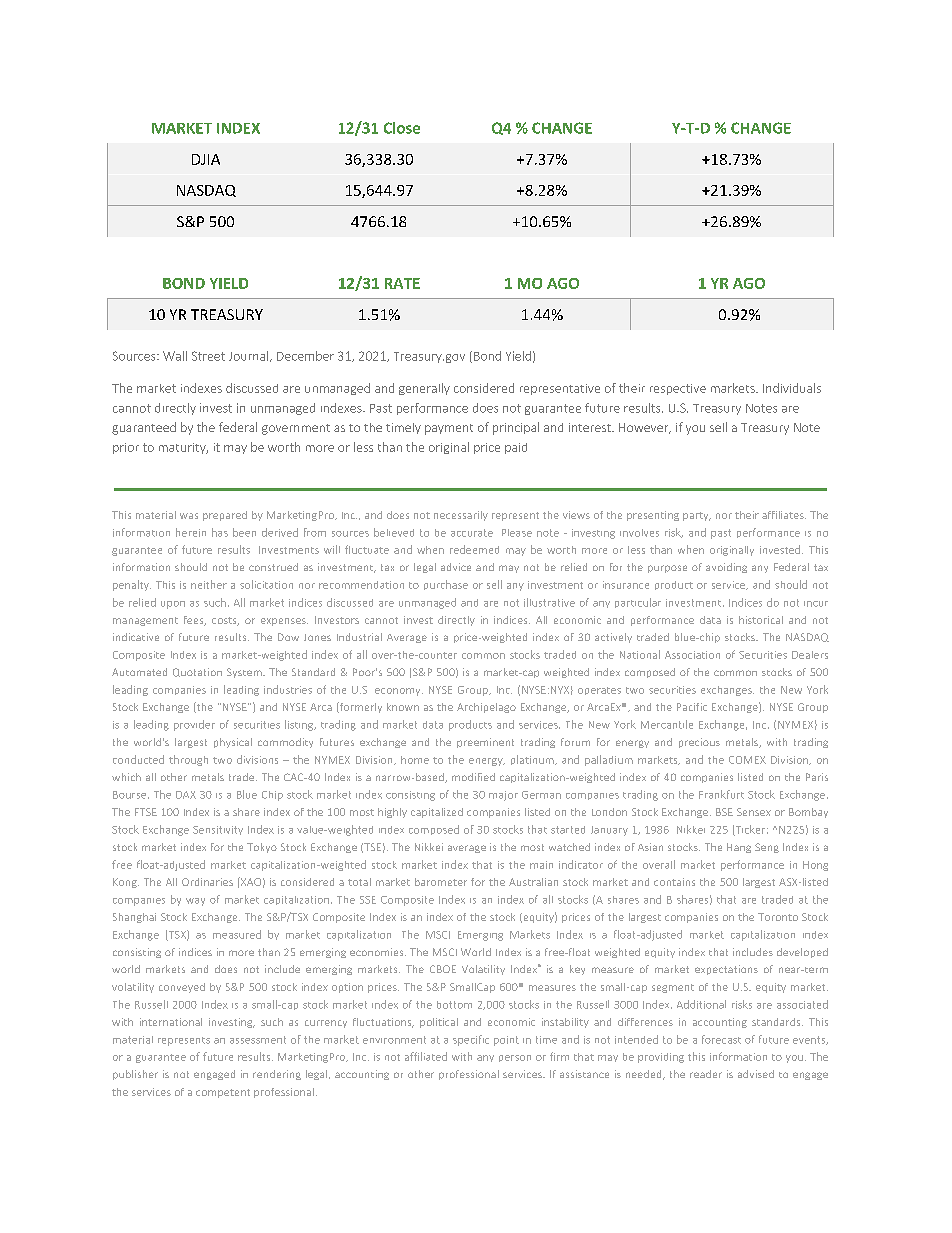 This document has width=952, height=1233. I want to click on competent, so click(223, 1093).
